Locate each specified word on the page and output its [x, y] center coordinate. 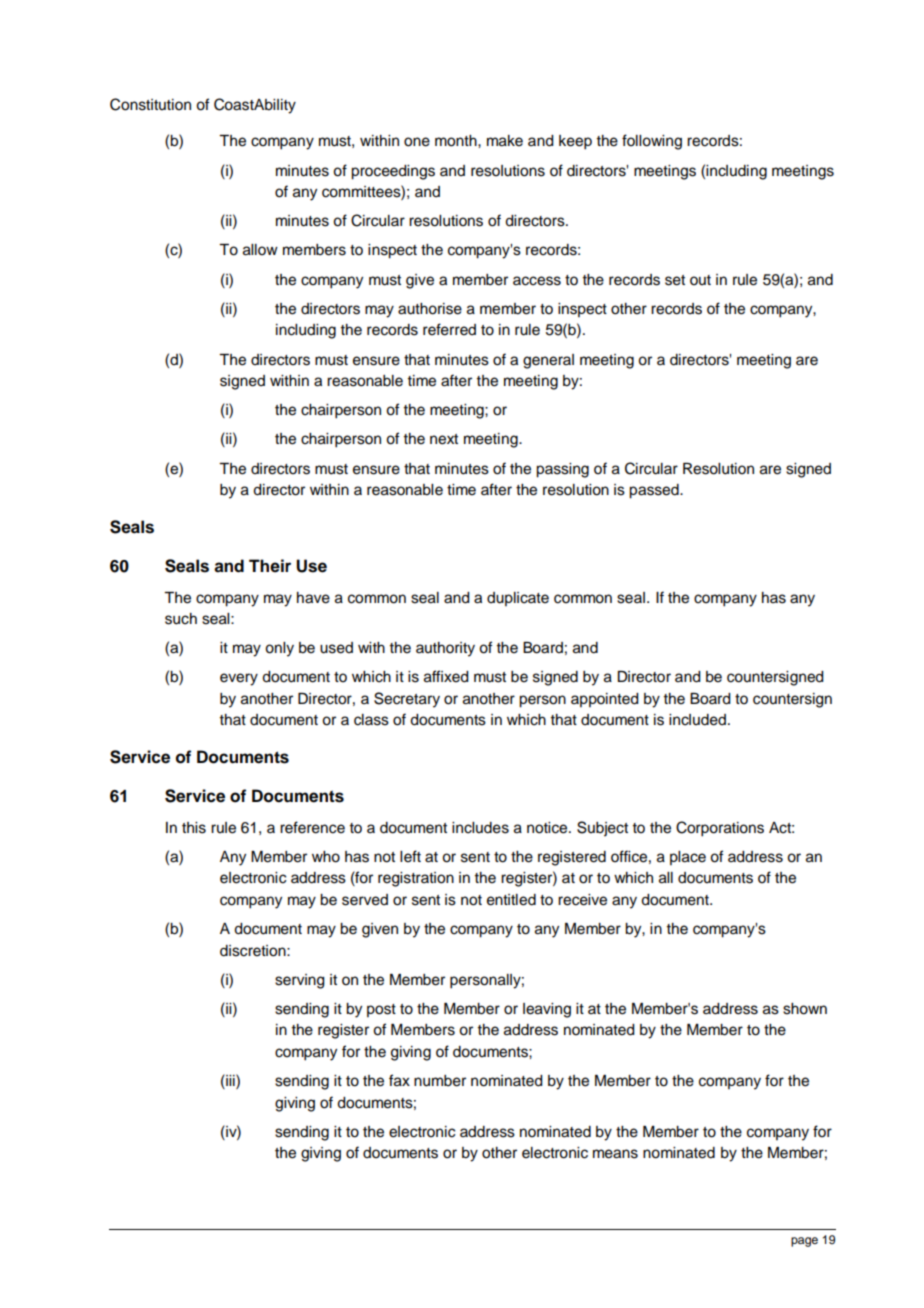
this [194, 828]
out [700, 280]
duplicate [518, 599]
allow [260, 250]
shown [805, 1009]
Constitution [150, 104]
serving [300, 981]
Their [270, 566]
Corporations [720, 829]
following [652, 142]
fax [399, 1080]
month [457, 141]
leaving [547, 1010]
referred [449, 329]
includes [480, 828]
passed [655, 491]
